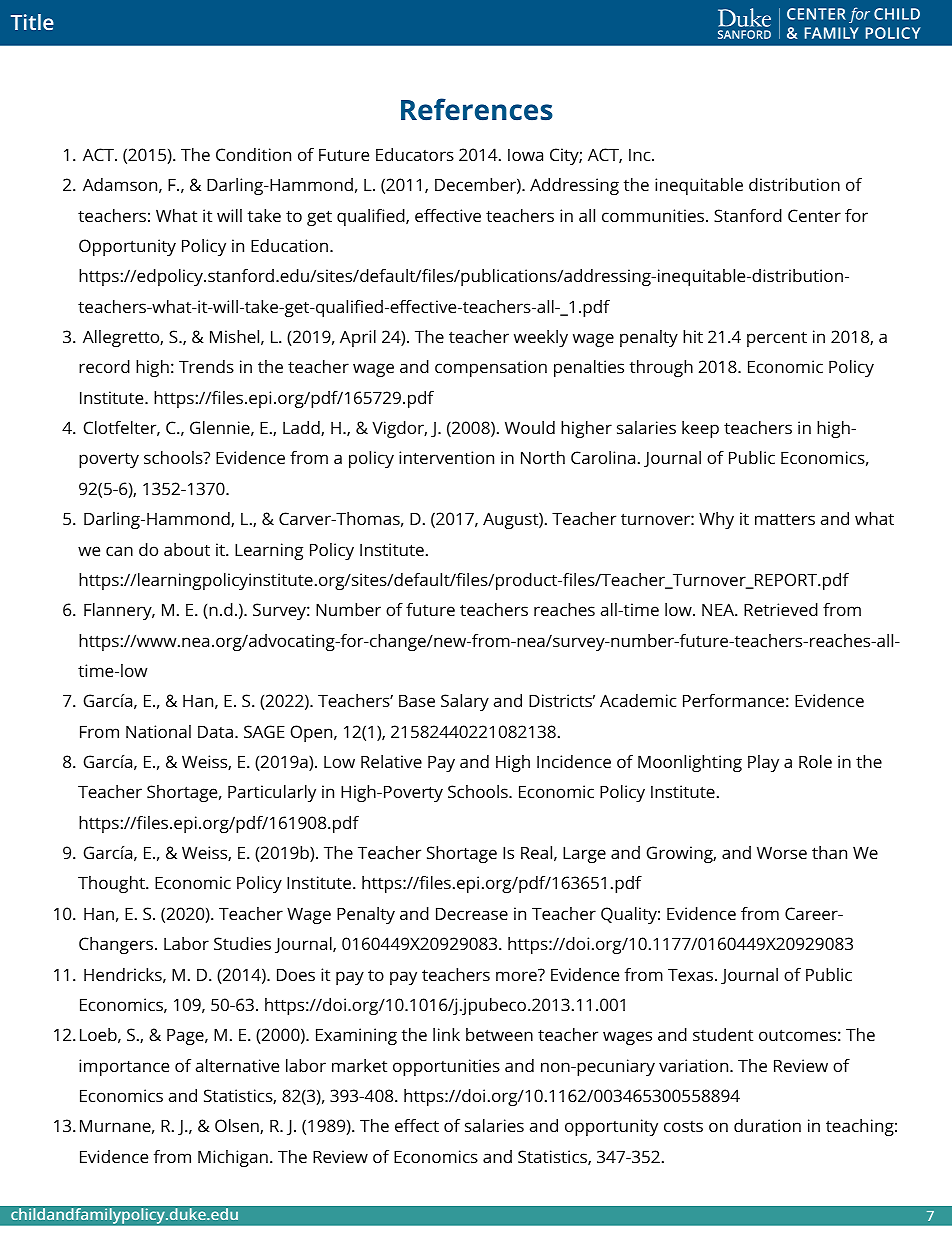  Describe the element at coordinates (767, 1125) in the image. I see `duration` at that location.
